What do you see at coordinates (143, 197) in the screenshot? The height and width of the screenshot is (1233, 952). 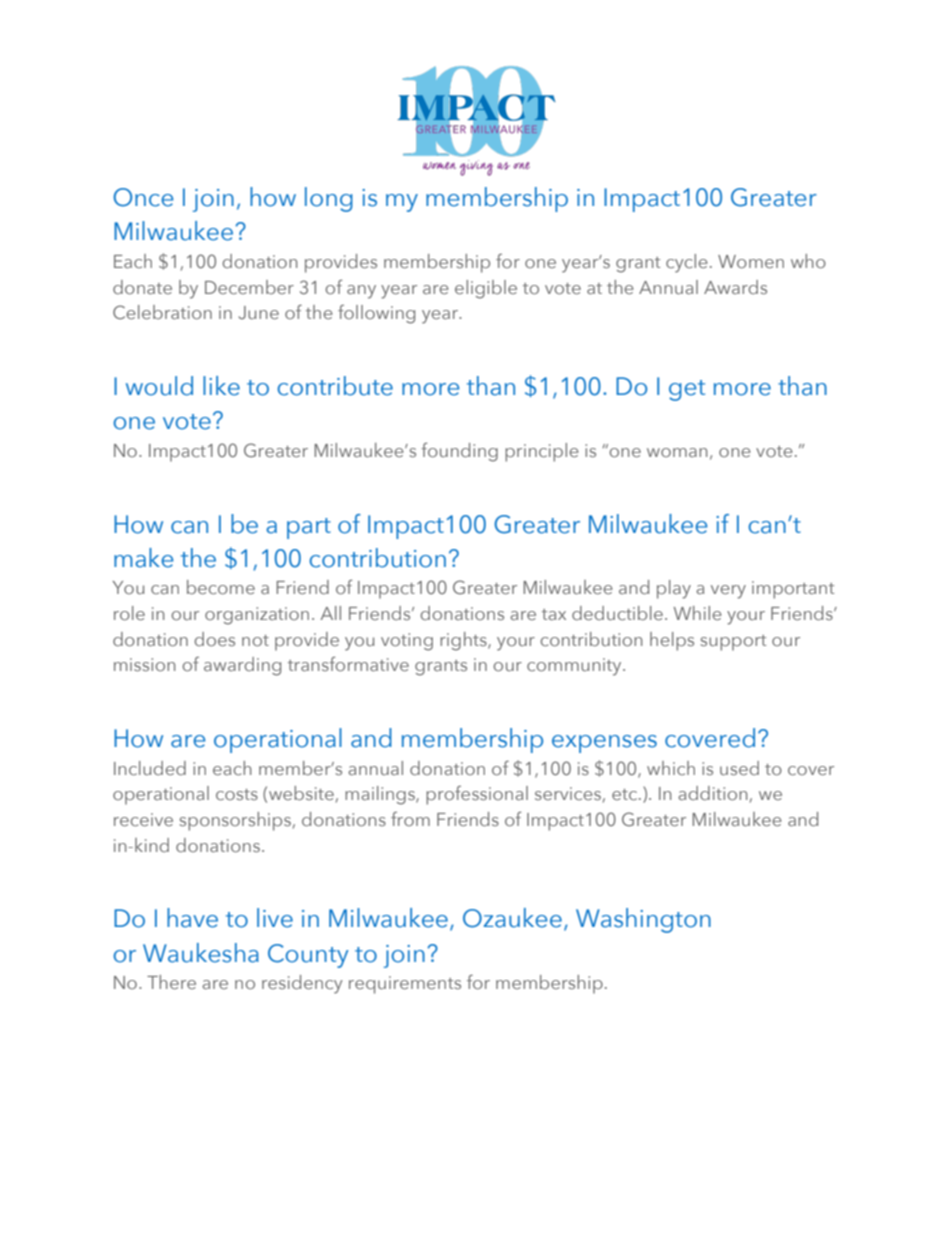 I see `Once` at bounding box center [143, 197].
